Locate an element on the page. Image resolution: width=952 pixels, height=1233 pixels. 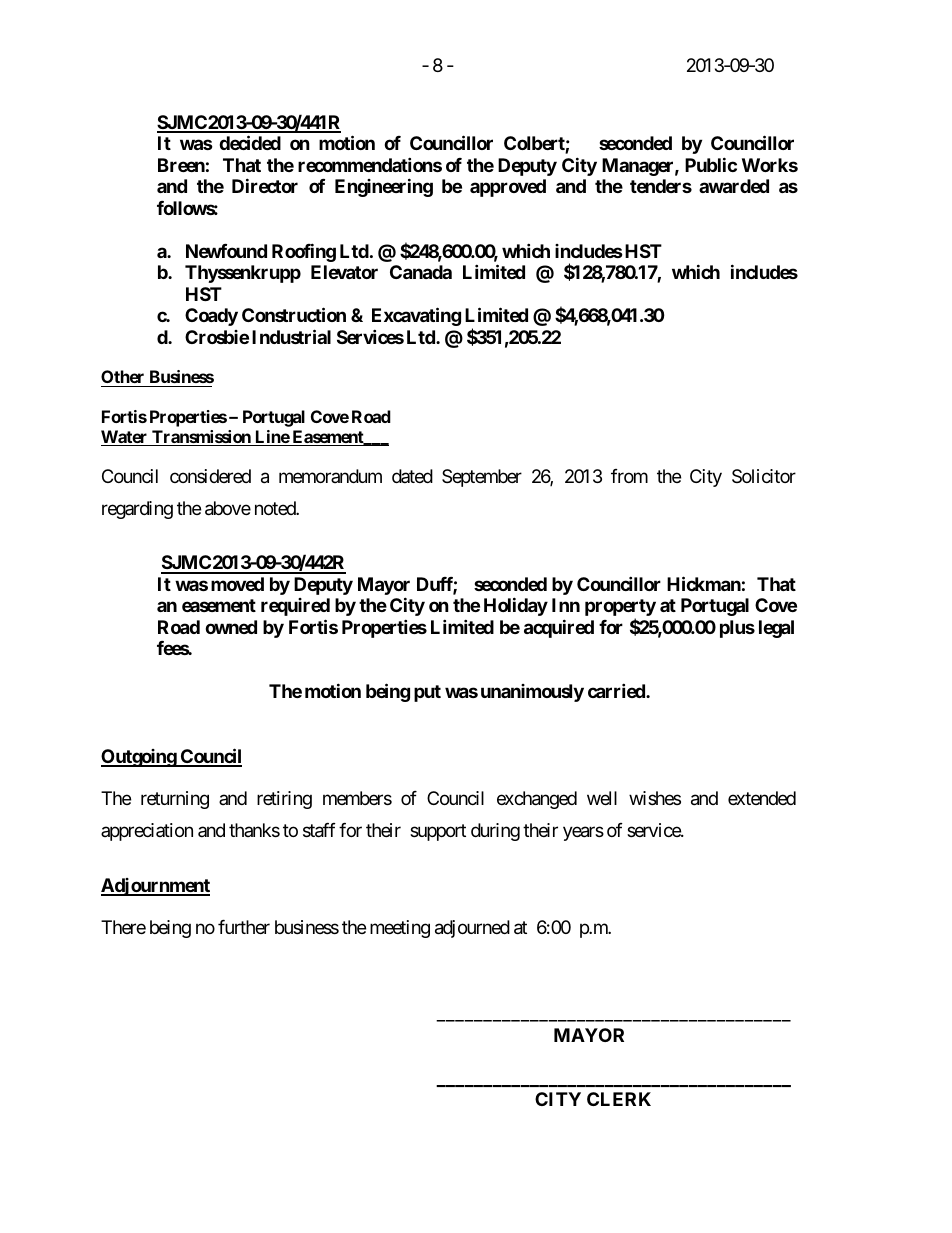
extended is located at coordinates (762, 798).
